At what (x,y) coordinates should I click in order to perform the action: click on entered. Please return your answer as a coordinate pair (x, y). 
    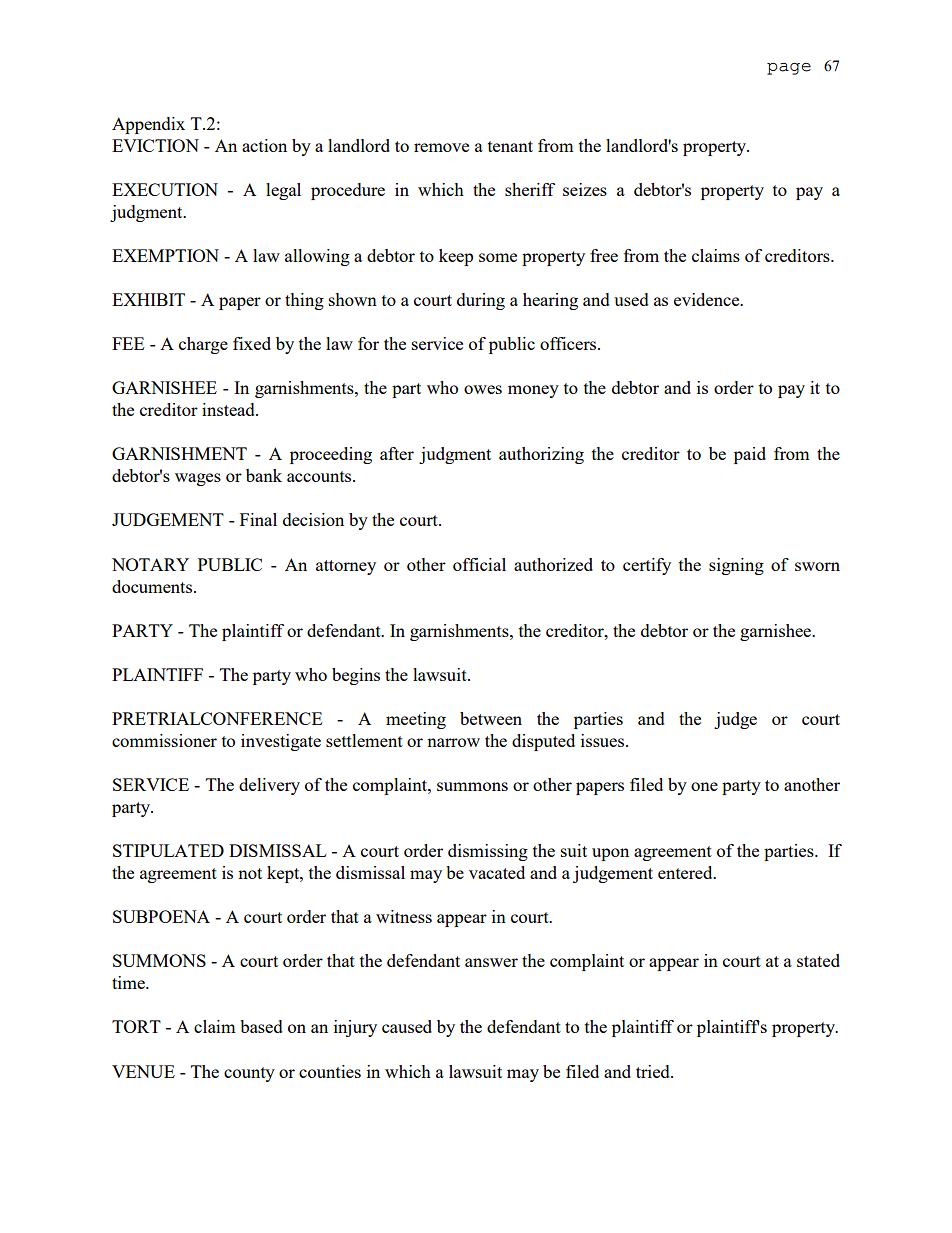
    Looking at the image, I should click on (686, 872).
